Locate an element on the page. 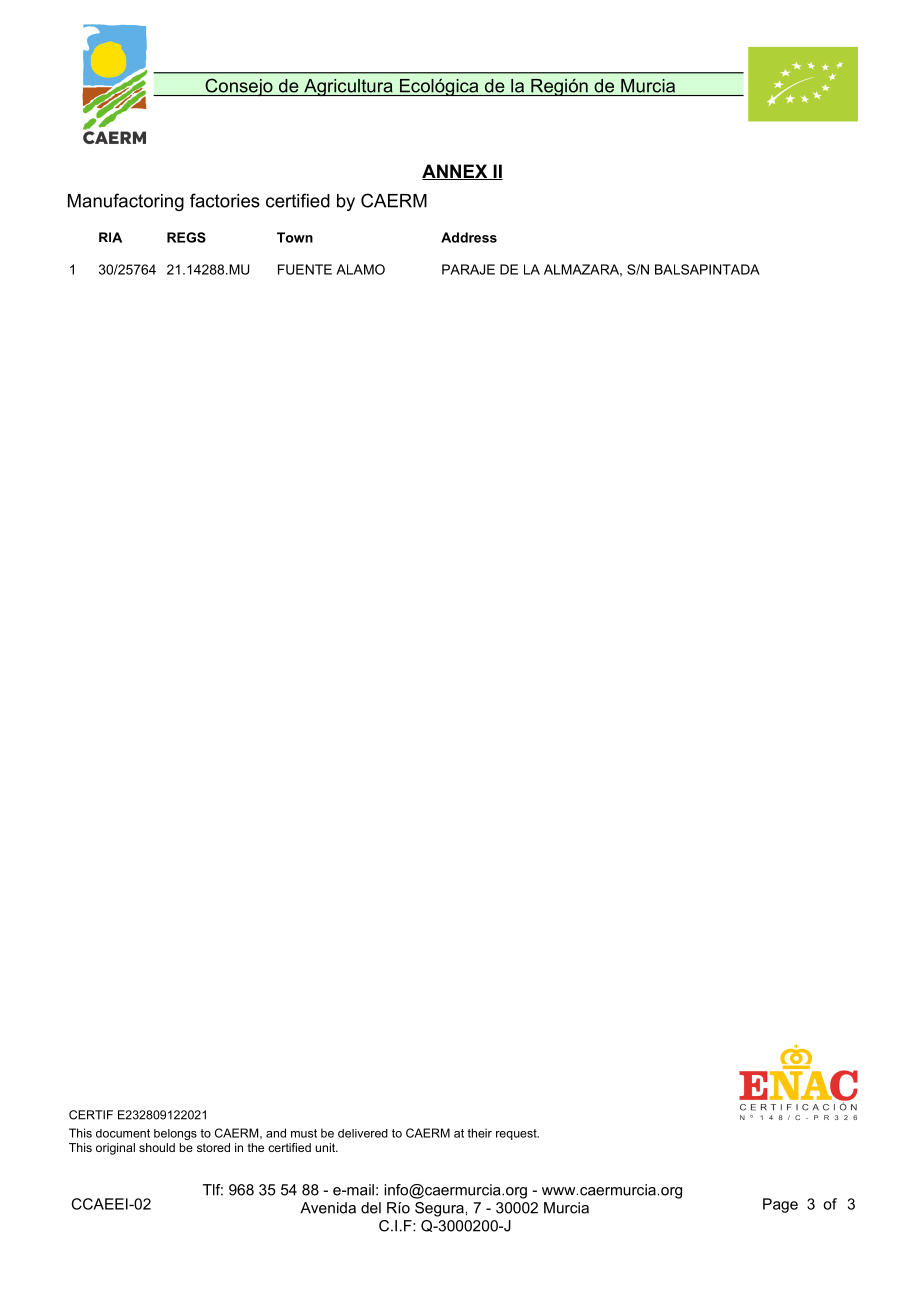 This document has width=924, height=1308. Address is located at coordinates (469, 237).
